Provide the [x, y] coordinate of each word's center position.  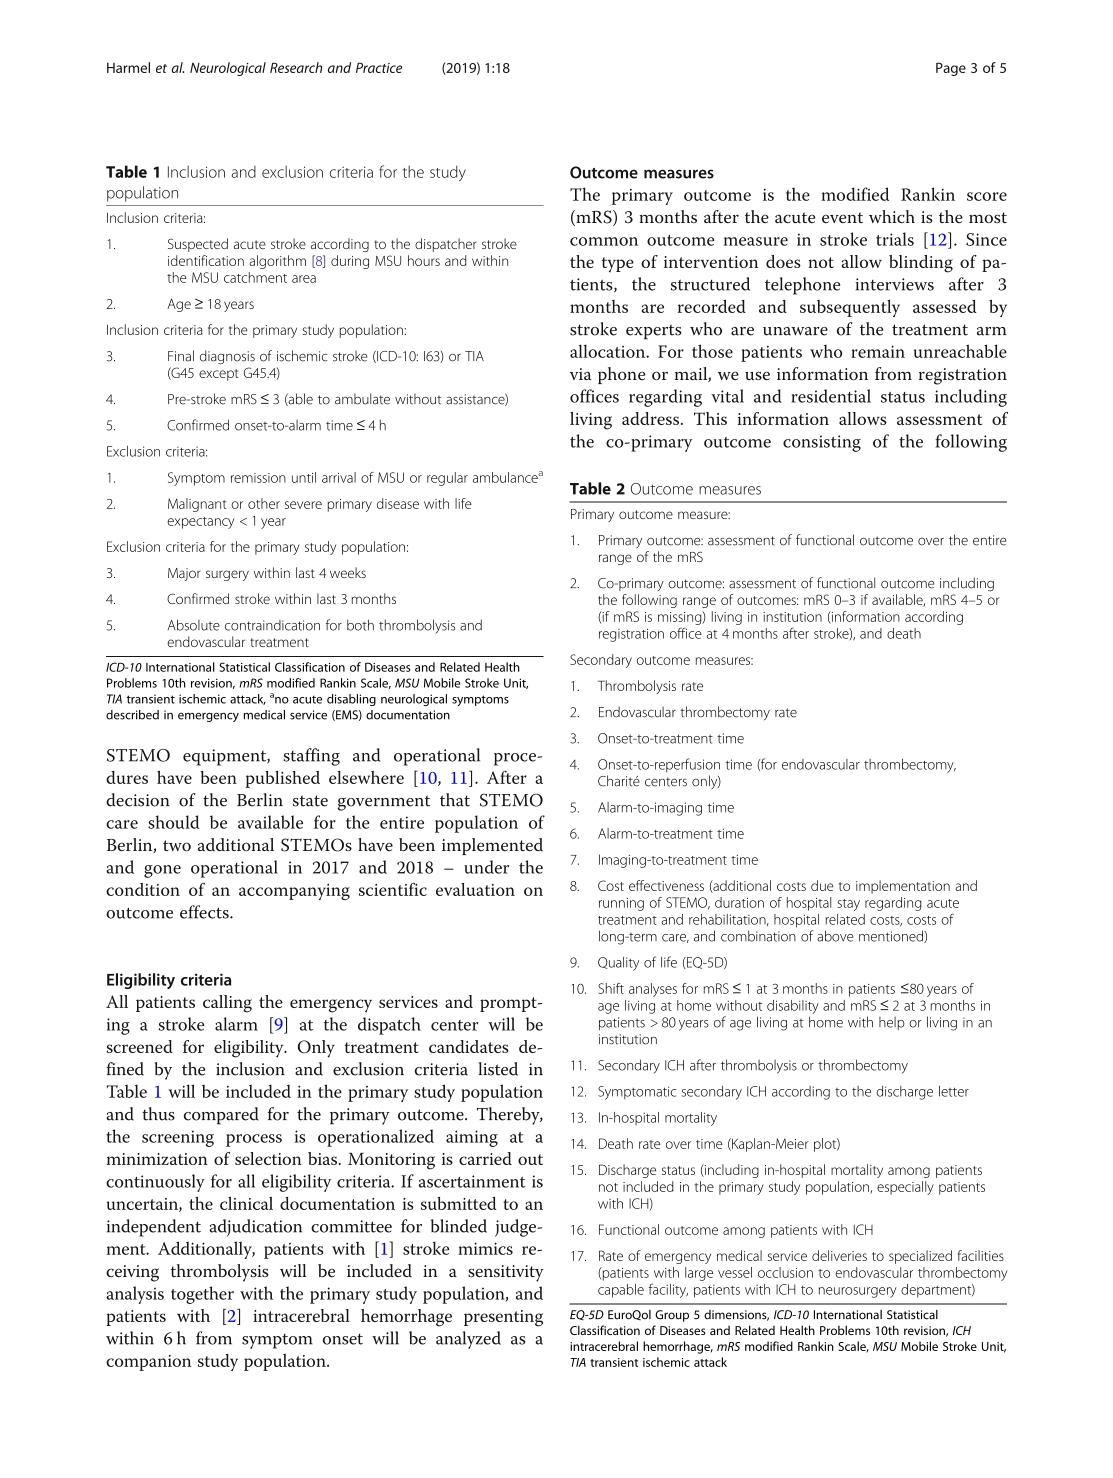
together [202, 1295]
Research [296, 67]
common [604, 241]
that [455, 800]
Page [951, 69]
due [822, 885]
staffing [311, 757]
